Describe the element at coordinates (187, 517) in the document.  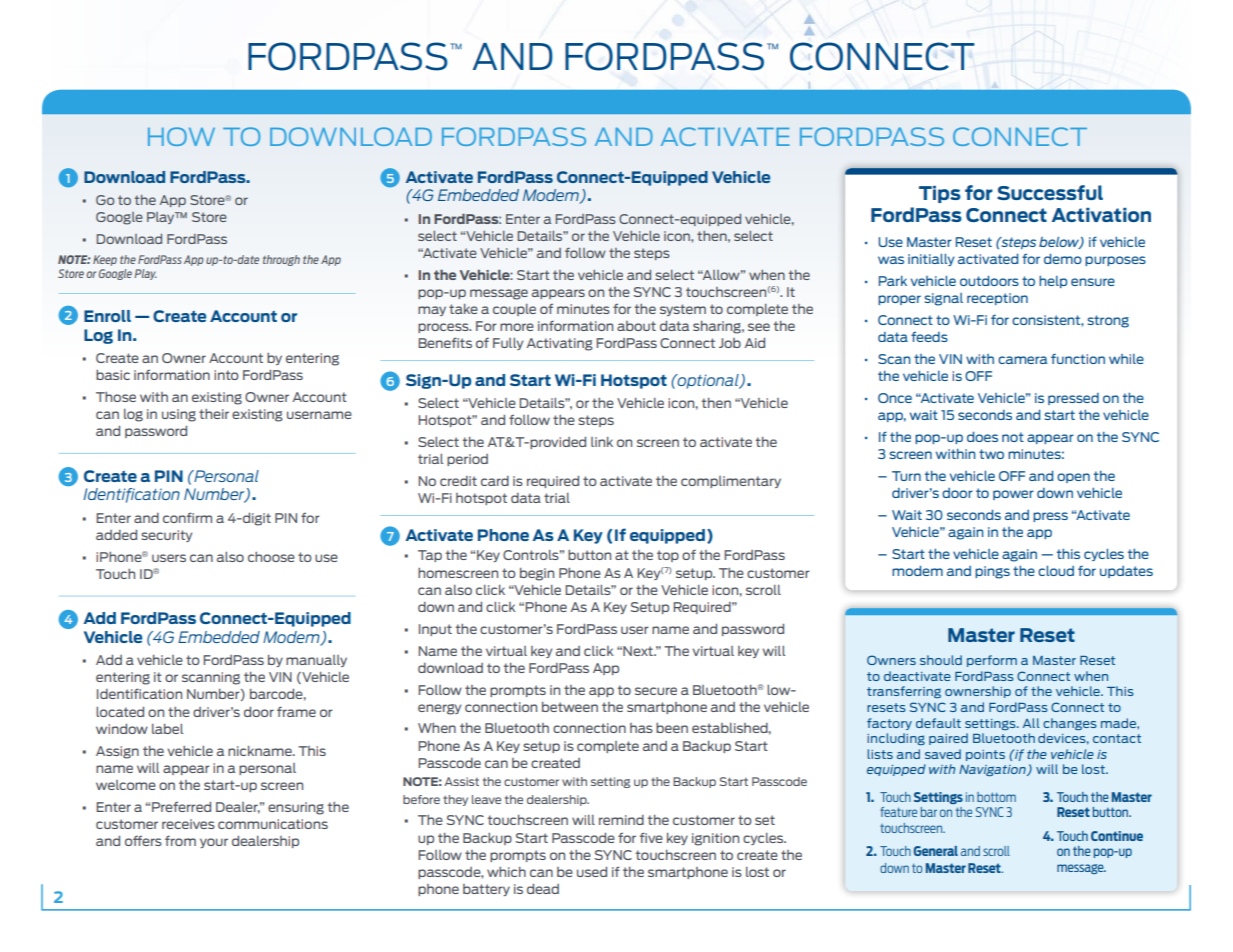
I see `confirm` at that location.
